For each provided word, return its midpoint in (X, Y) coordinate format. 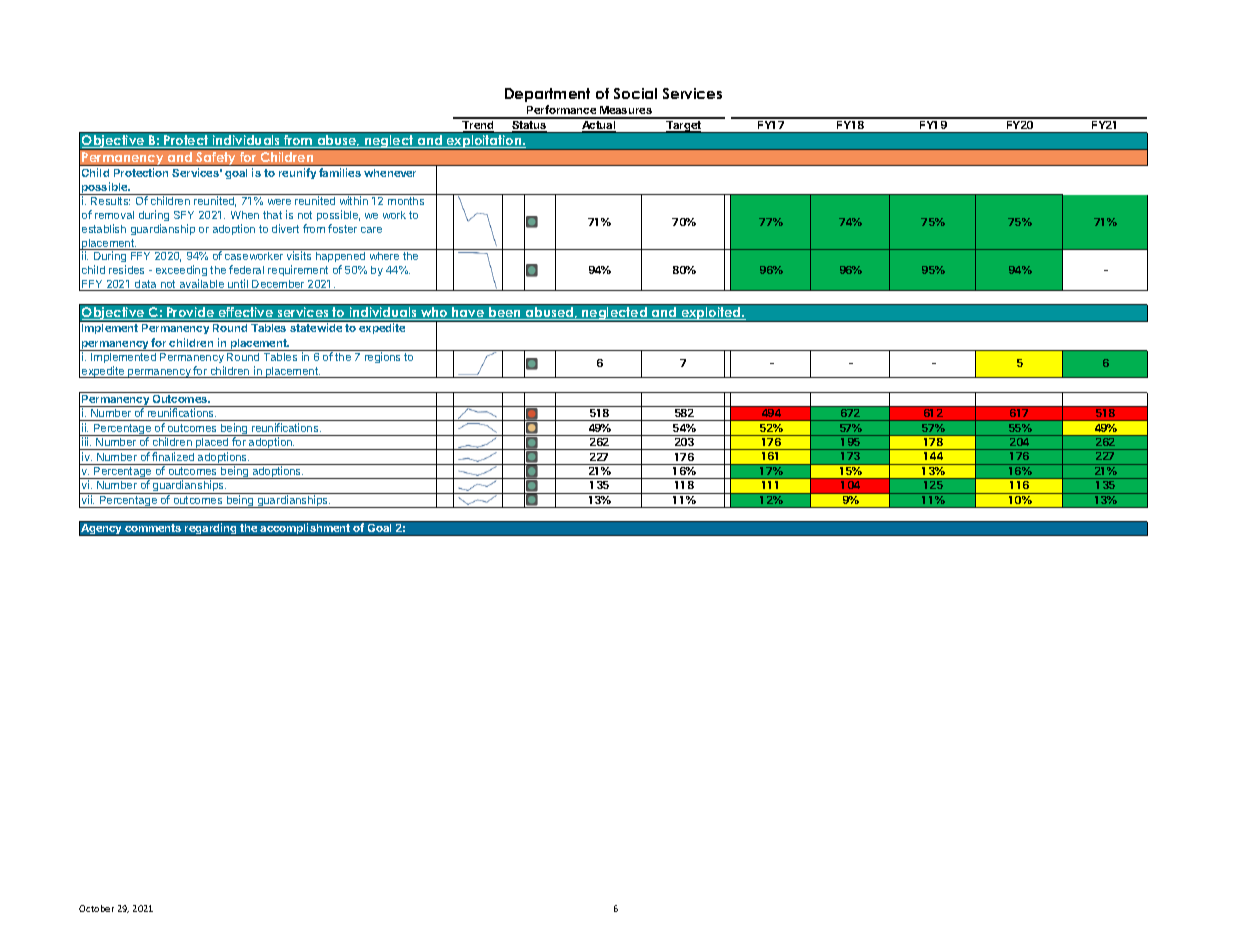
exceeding (181, 272)
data (146, 285)
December (278, 285)
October (96, 908)
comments (153, 528)
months (406, 201)
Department (547, 95)
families (340, 172)
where (384, 256)
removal (114, 215)
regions (382, 357)
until (238, 285)
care (371, 230)
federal (246, 269)
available (201, 285)
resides (126, 269)
